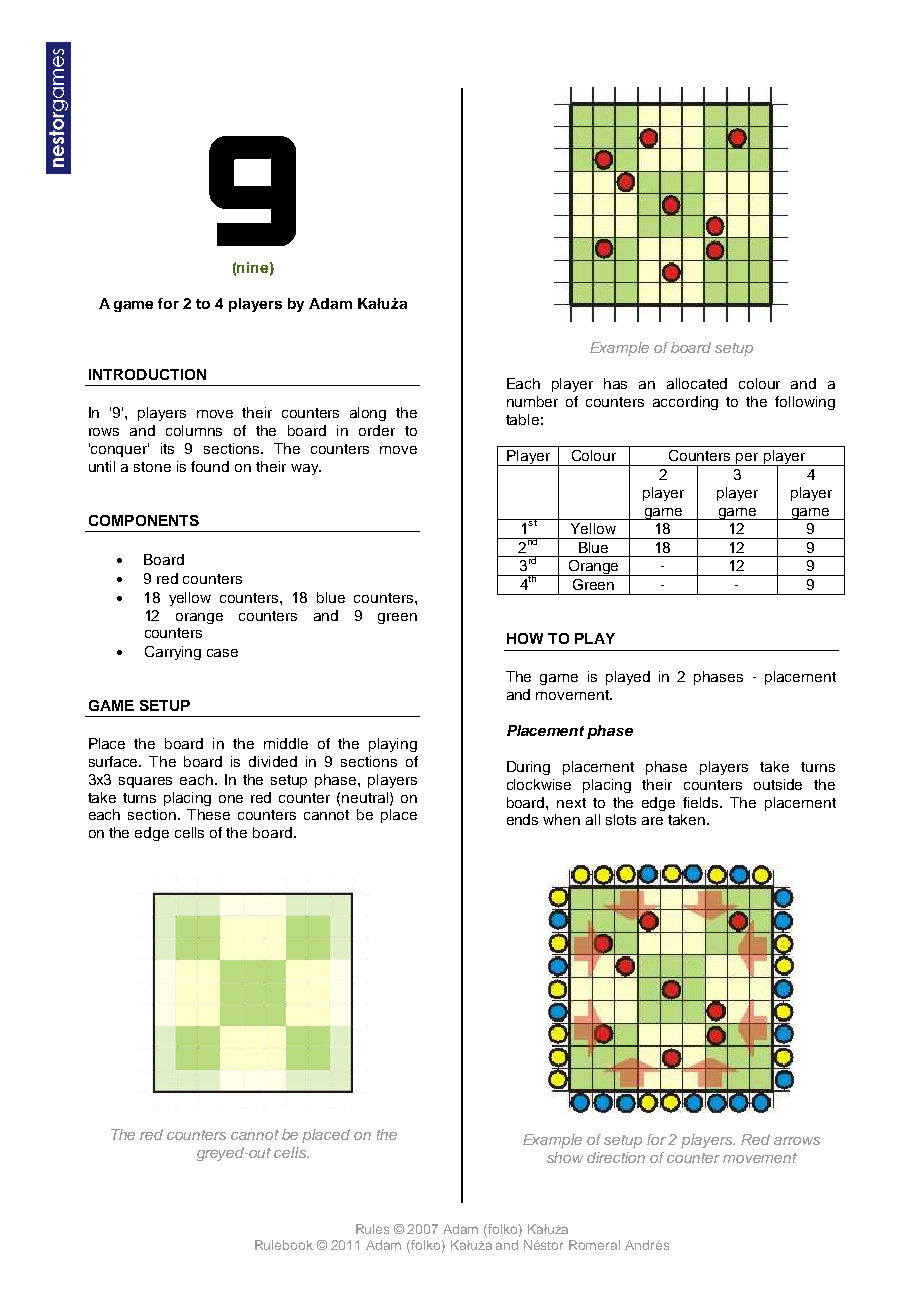  Describe the element at coordinates (748, 459) in the screenshot. I see `per` at that location.
